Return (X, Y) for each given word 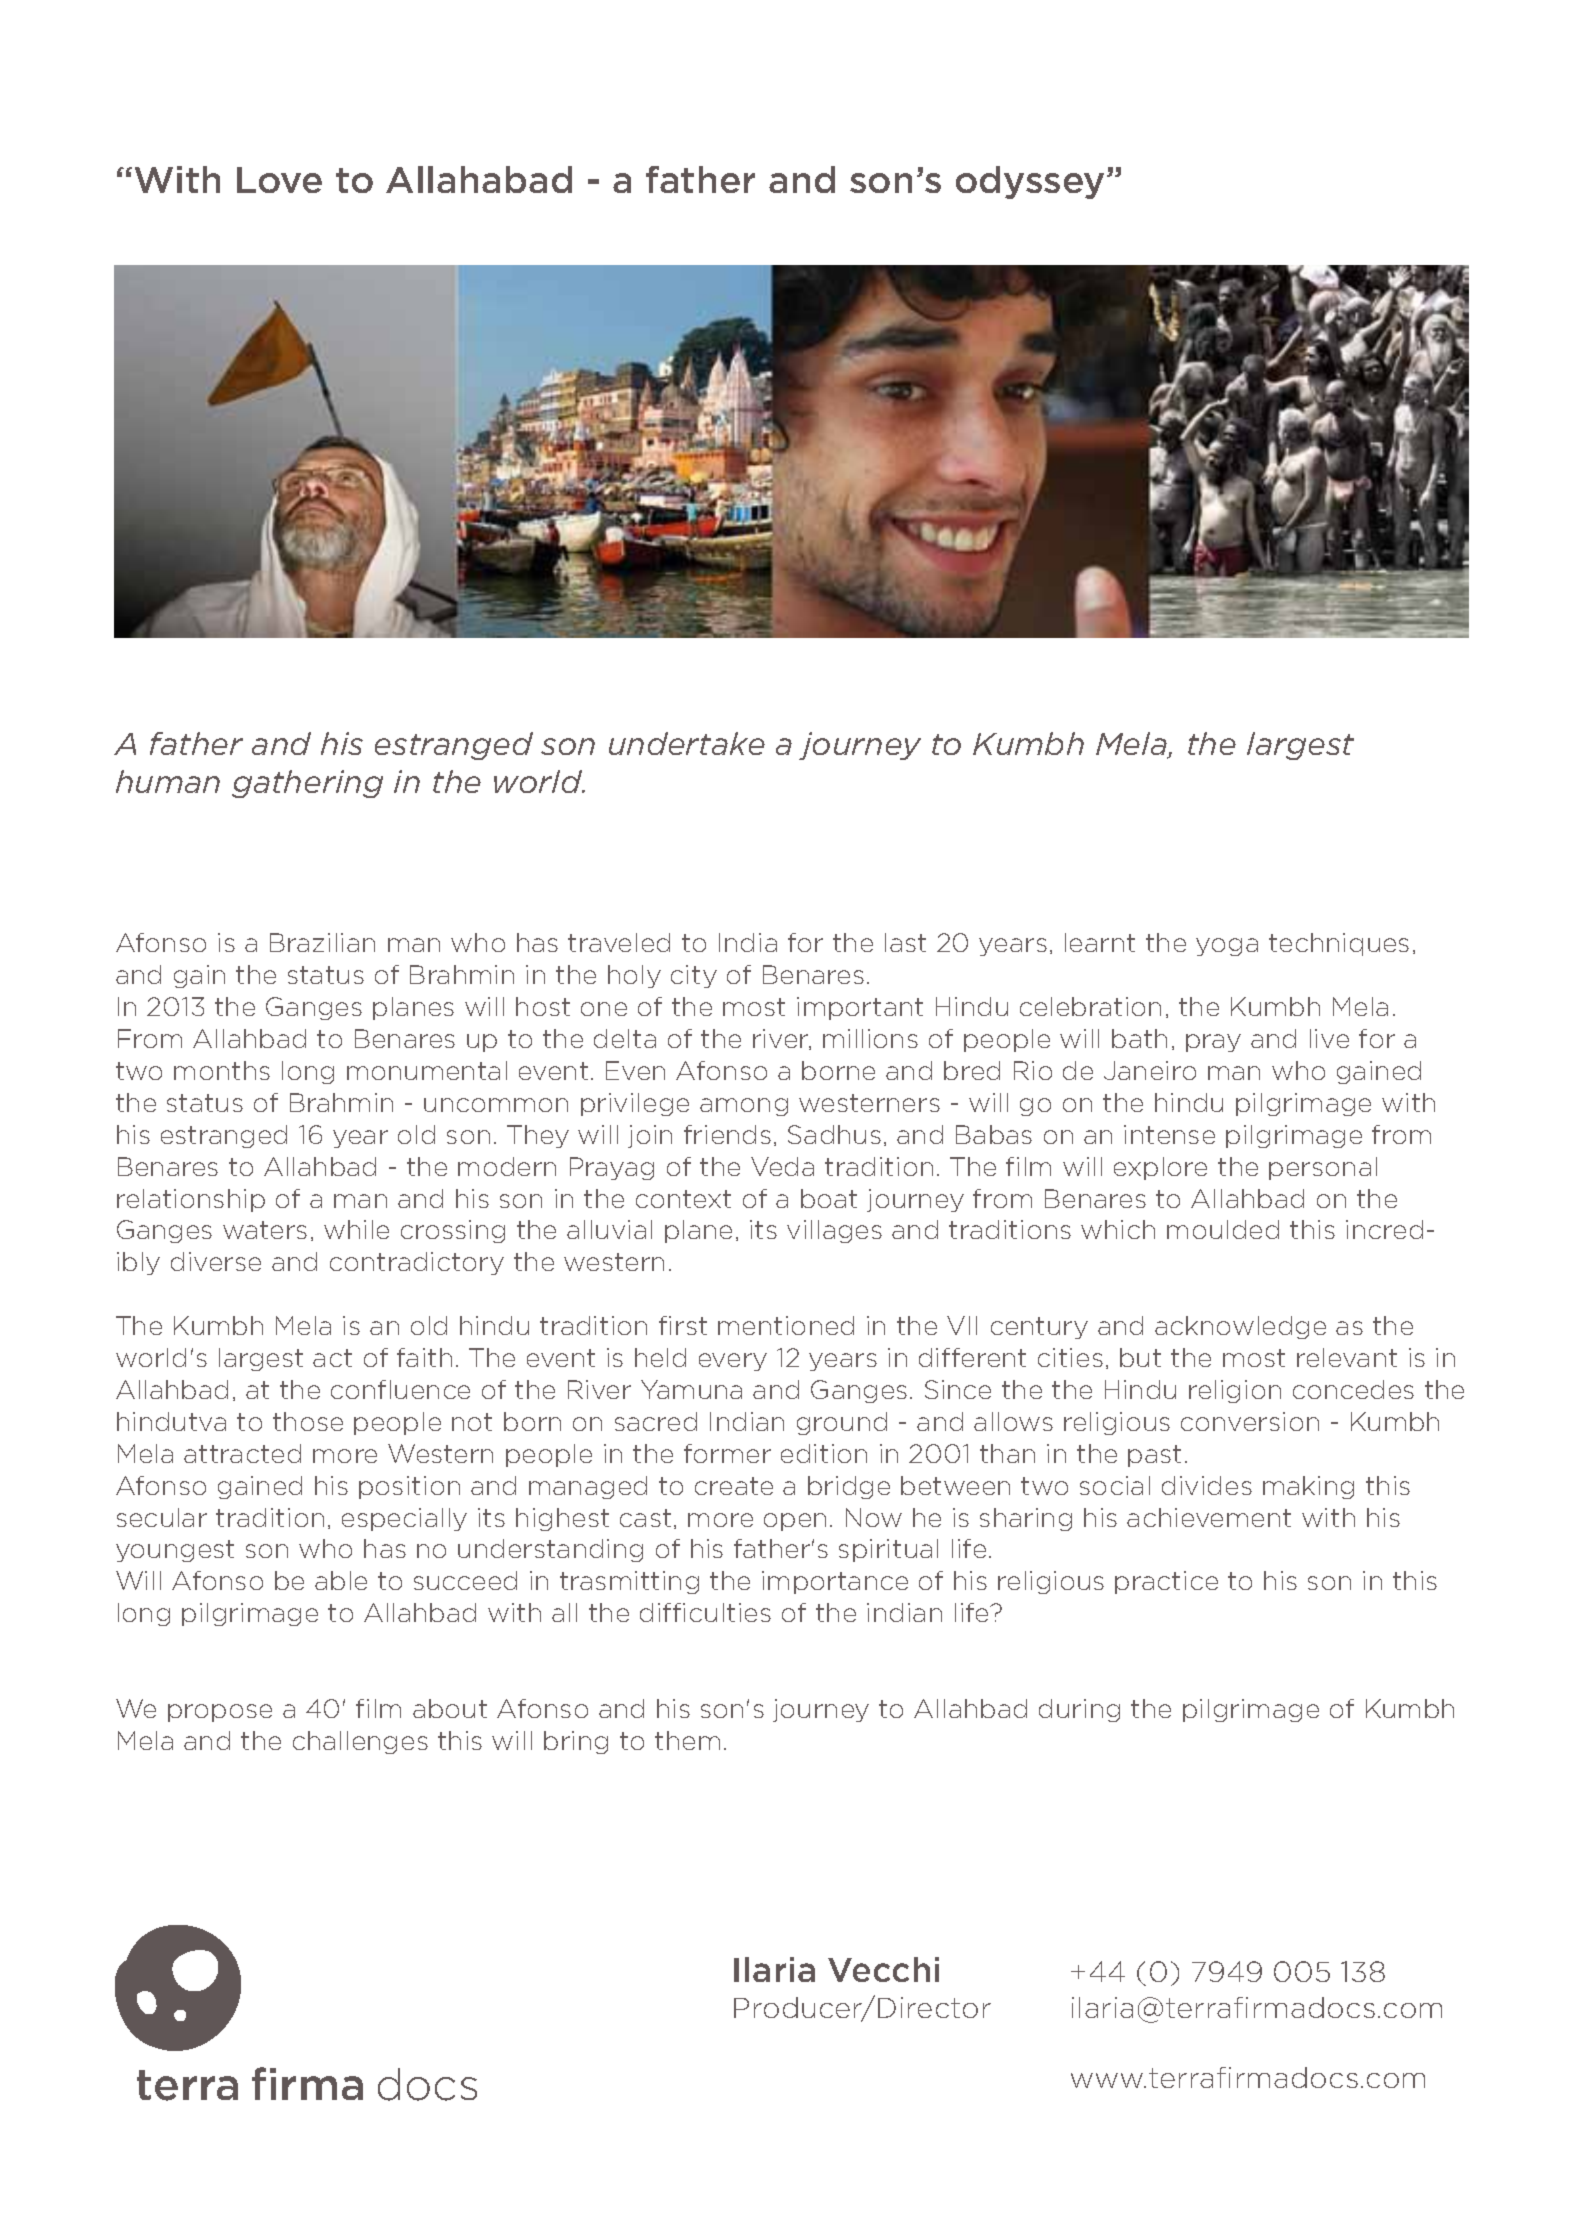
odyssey (1030, 182)
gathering (307, 784)
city (694, 976)
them (687, 1740)
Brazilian (322, 942)
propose (220, 1713)
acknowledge (1240, 1327)
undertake (687, 743)
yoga (1227, 947)
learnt (1100, 942)
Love (279, 180)
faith (424, 1357)
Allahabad (479, 179)
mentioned (786, 1325)
